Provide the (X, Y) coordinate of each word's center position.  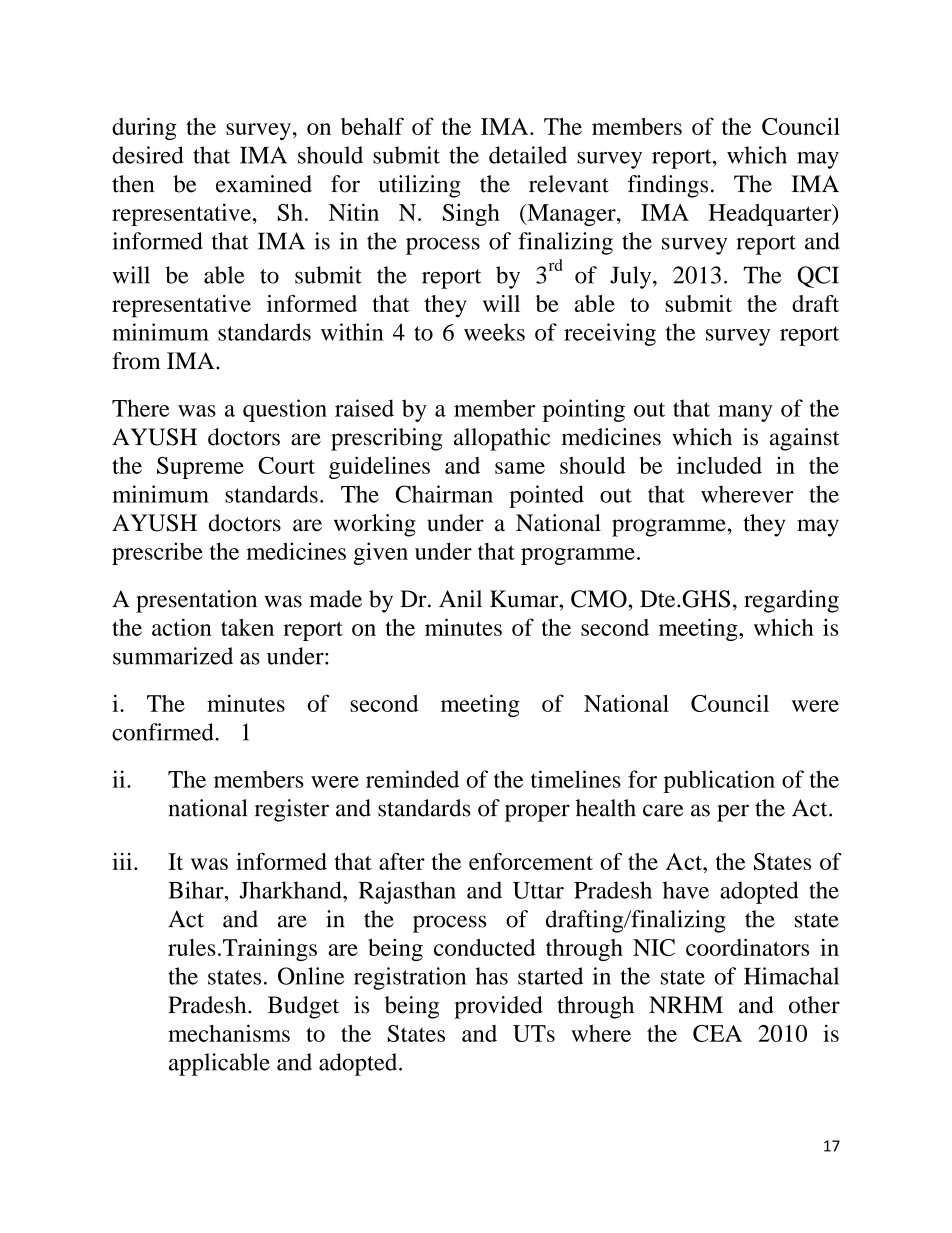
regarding (791, 601)
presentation (196, 601)
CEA (717, 1033)
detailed (528, 155)
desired (148, 155)
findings (668, 186)
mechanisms (229, 1033)
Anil (460, 598)
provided (498, 1007)
